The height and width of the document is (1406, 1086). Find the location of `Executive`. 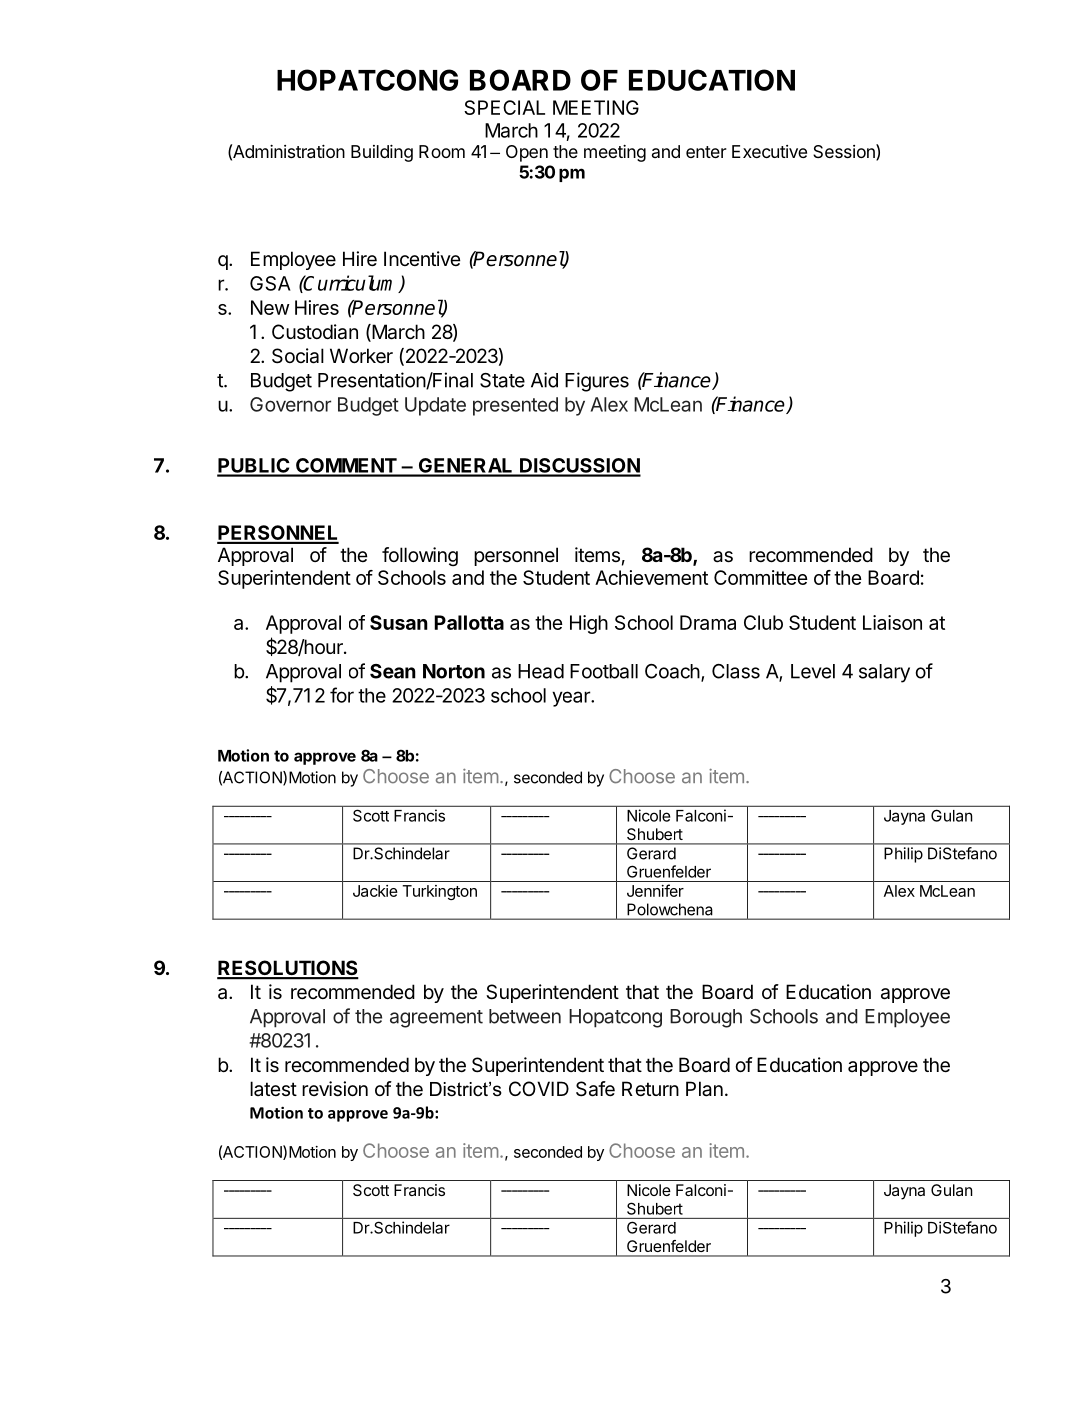

Executive is located at coordinates (769, 151).
